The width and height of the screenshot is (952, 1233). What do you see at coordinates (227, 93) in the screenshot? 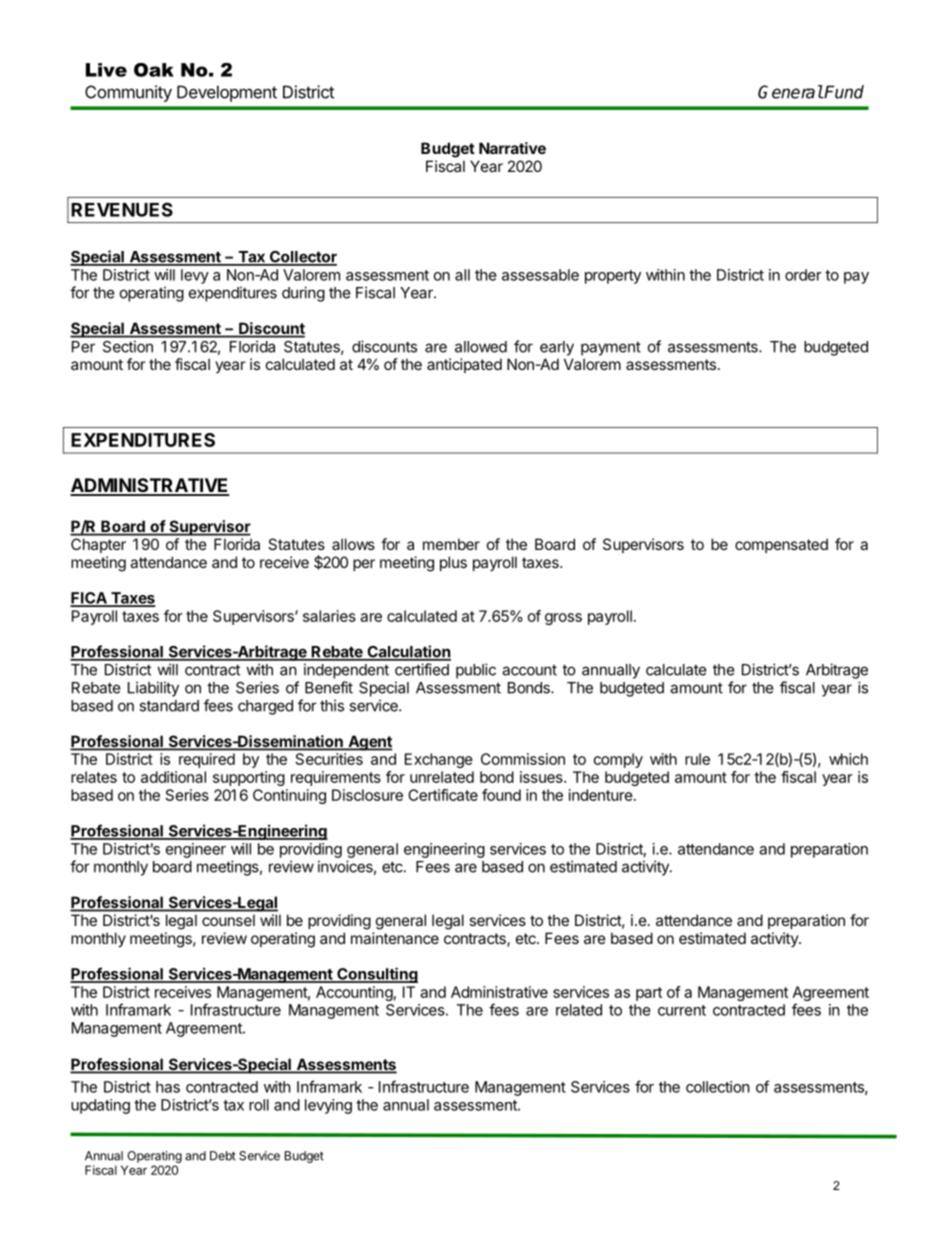
I see `Development` at bounding box center [227, 93].
